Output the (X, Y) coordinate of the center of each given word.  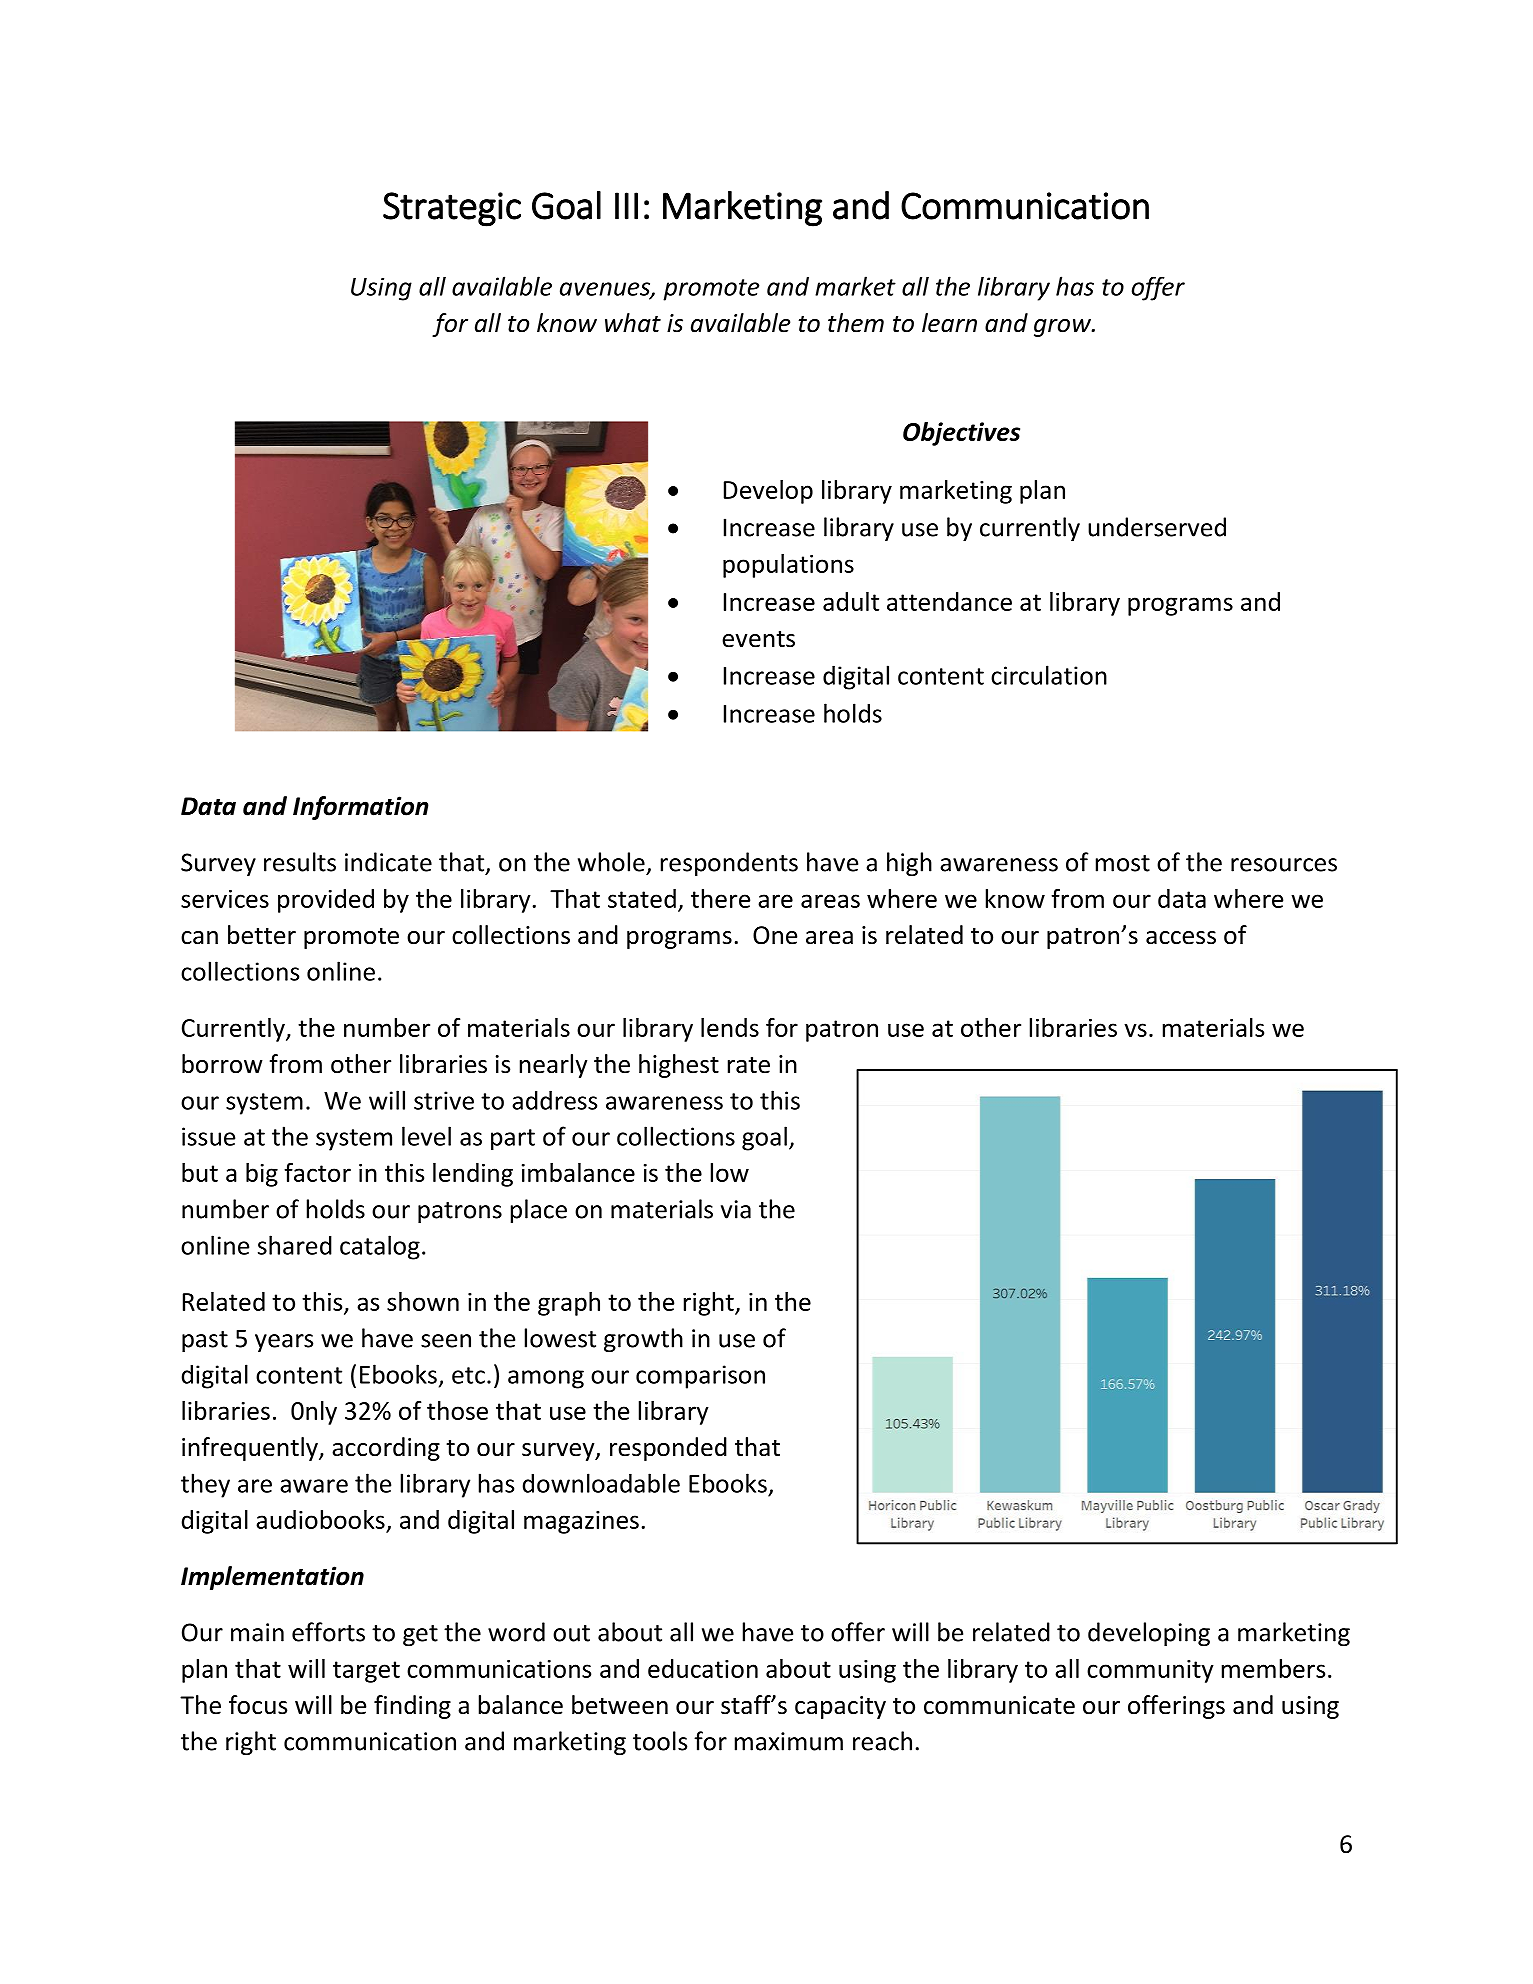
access (1181, 938)
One (775, 935)
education (703, 1668)
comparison (700, 1377)
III (626, 206)
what (633, 323)
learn (949, 323)
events (758, 639)
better (262, 935)
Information (361, 808)
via (736, 1209)
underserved (1157, 527)
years (284, 1343)
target (366, 1672)
